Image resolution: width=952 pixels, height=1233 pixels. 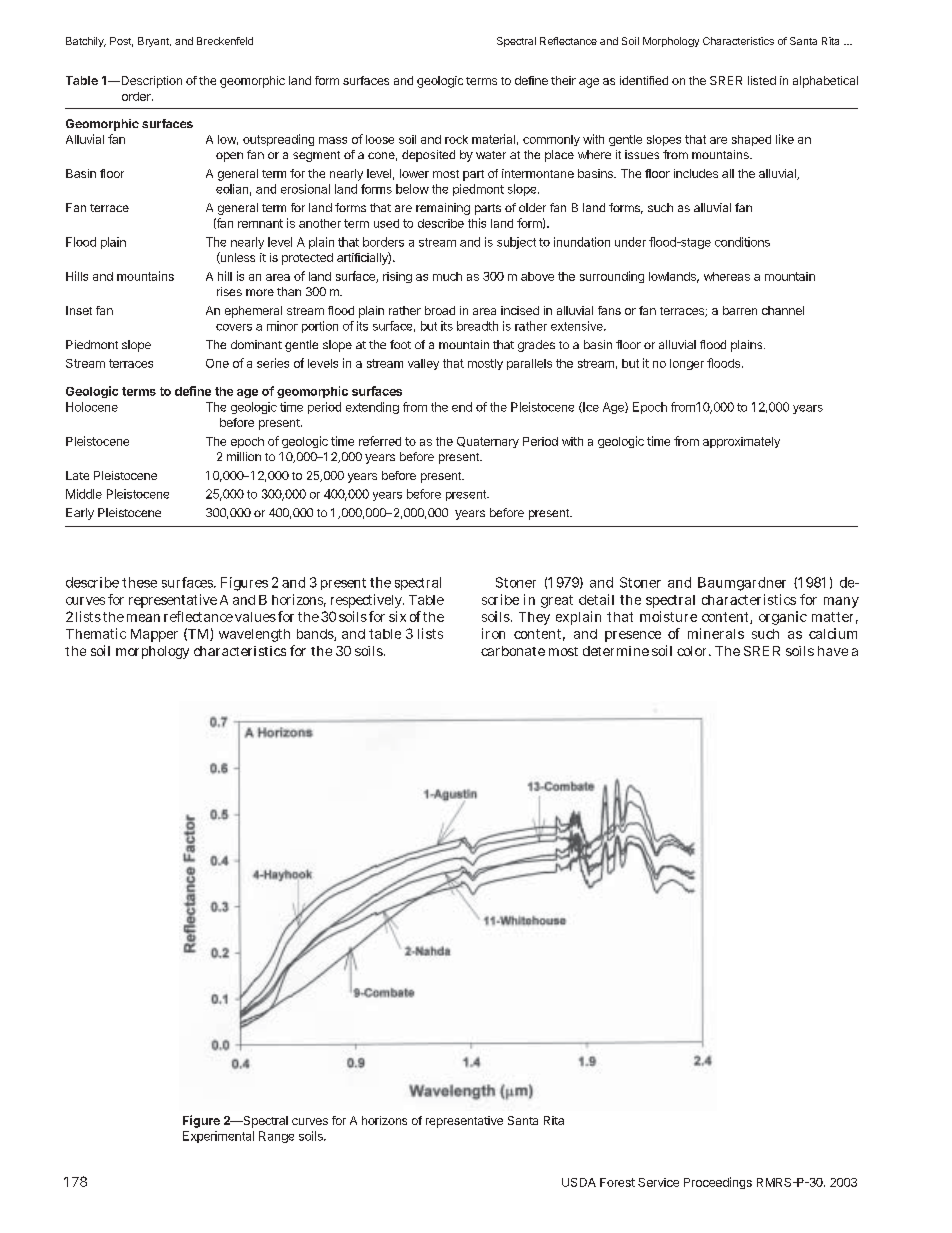 I want to click on listed, so click(x=762, y=80).
